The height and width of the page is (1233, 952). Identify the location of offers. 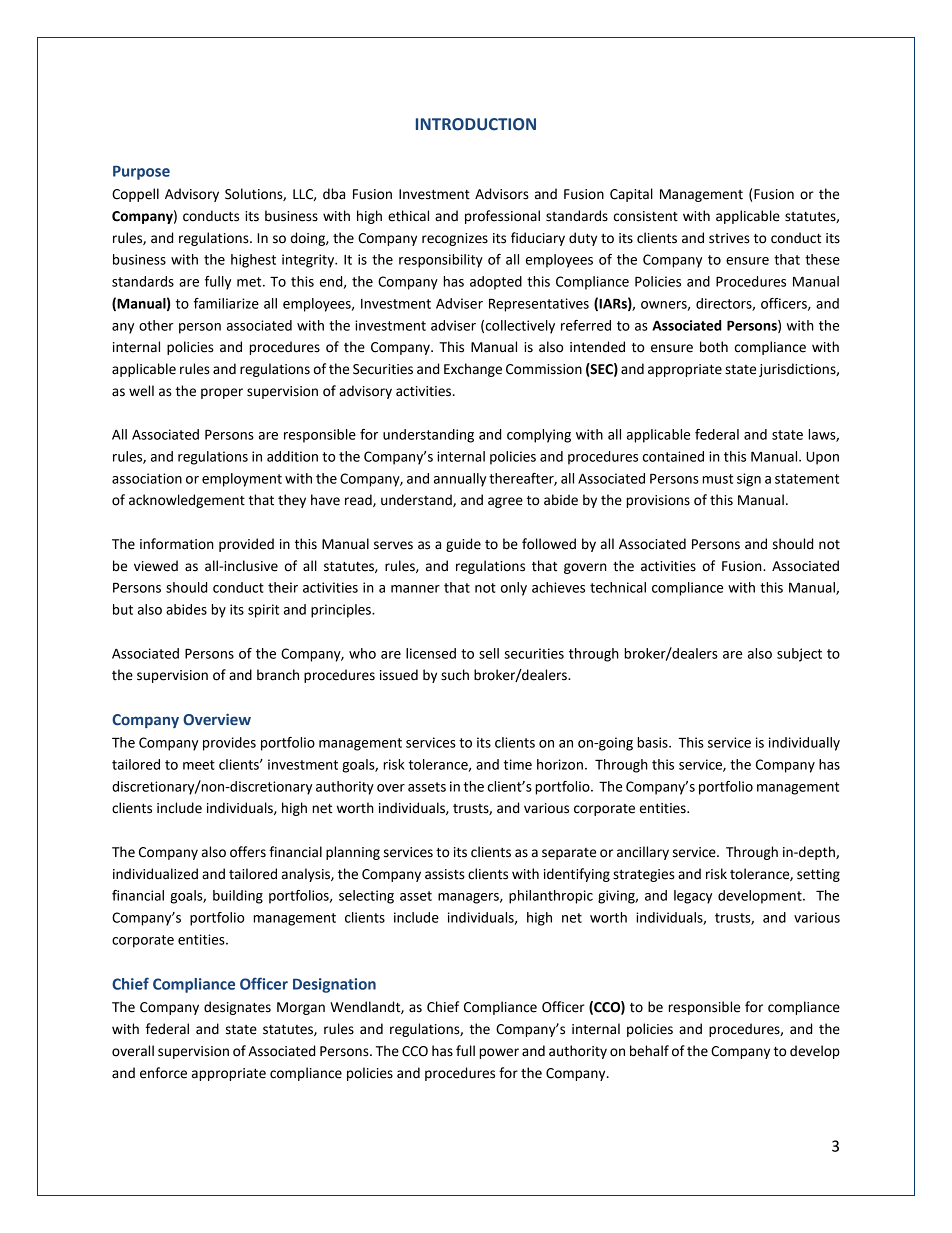
(248, 852).
